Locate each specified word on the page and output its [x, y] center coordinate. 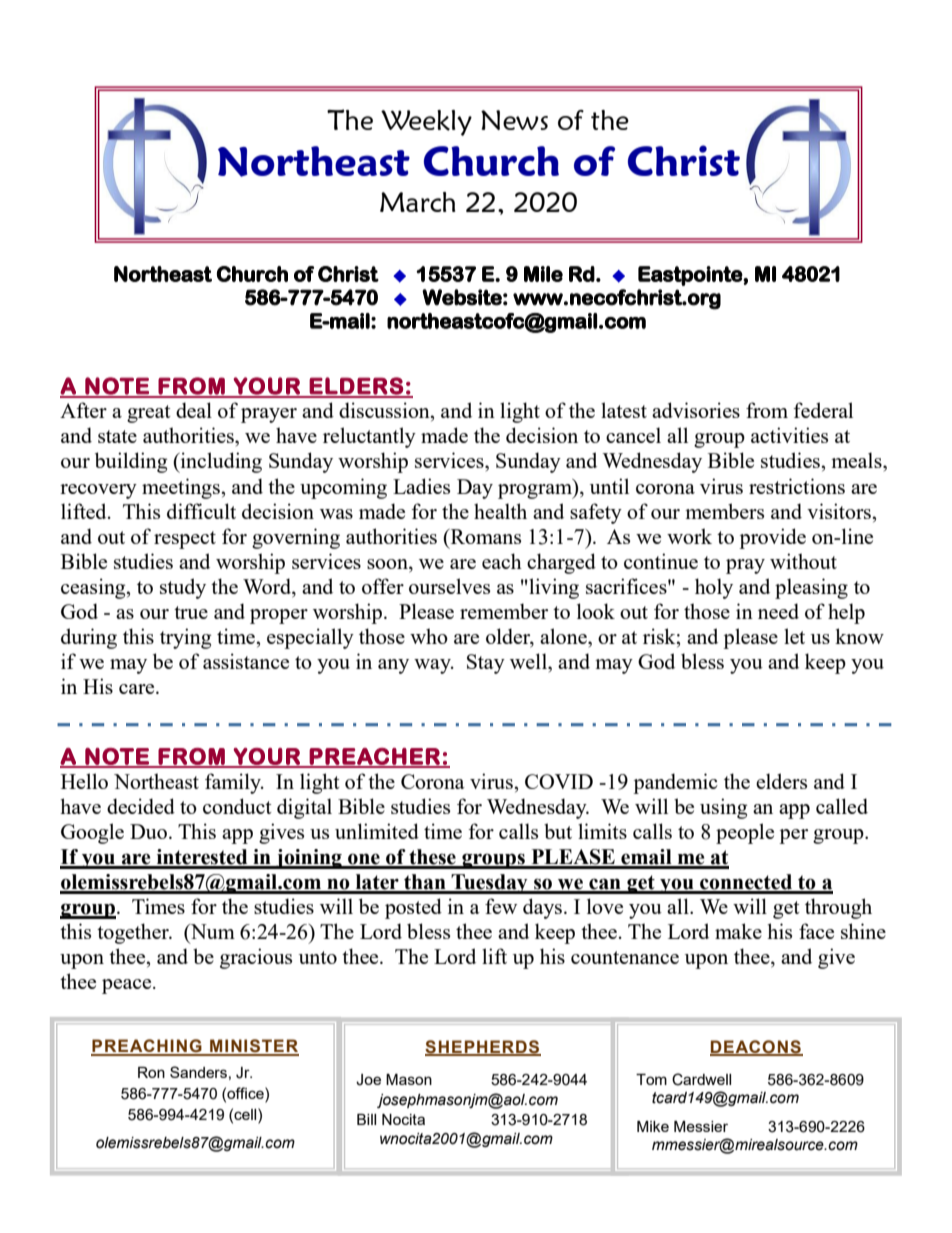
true [191, 612]
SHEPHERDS [483, 1047]
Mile [543, 274]
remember [504, 611]
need [778, 611]
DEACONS [756, 1047]
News [514, 120]
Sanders [198, 1072]
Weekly [426, 123]
